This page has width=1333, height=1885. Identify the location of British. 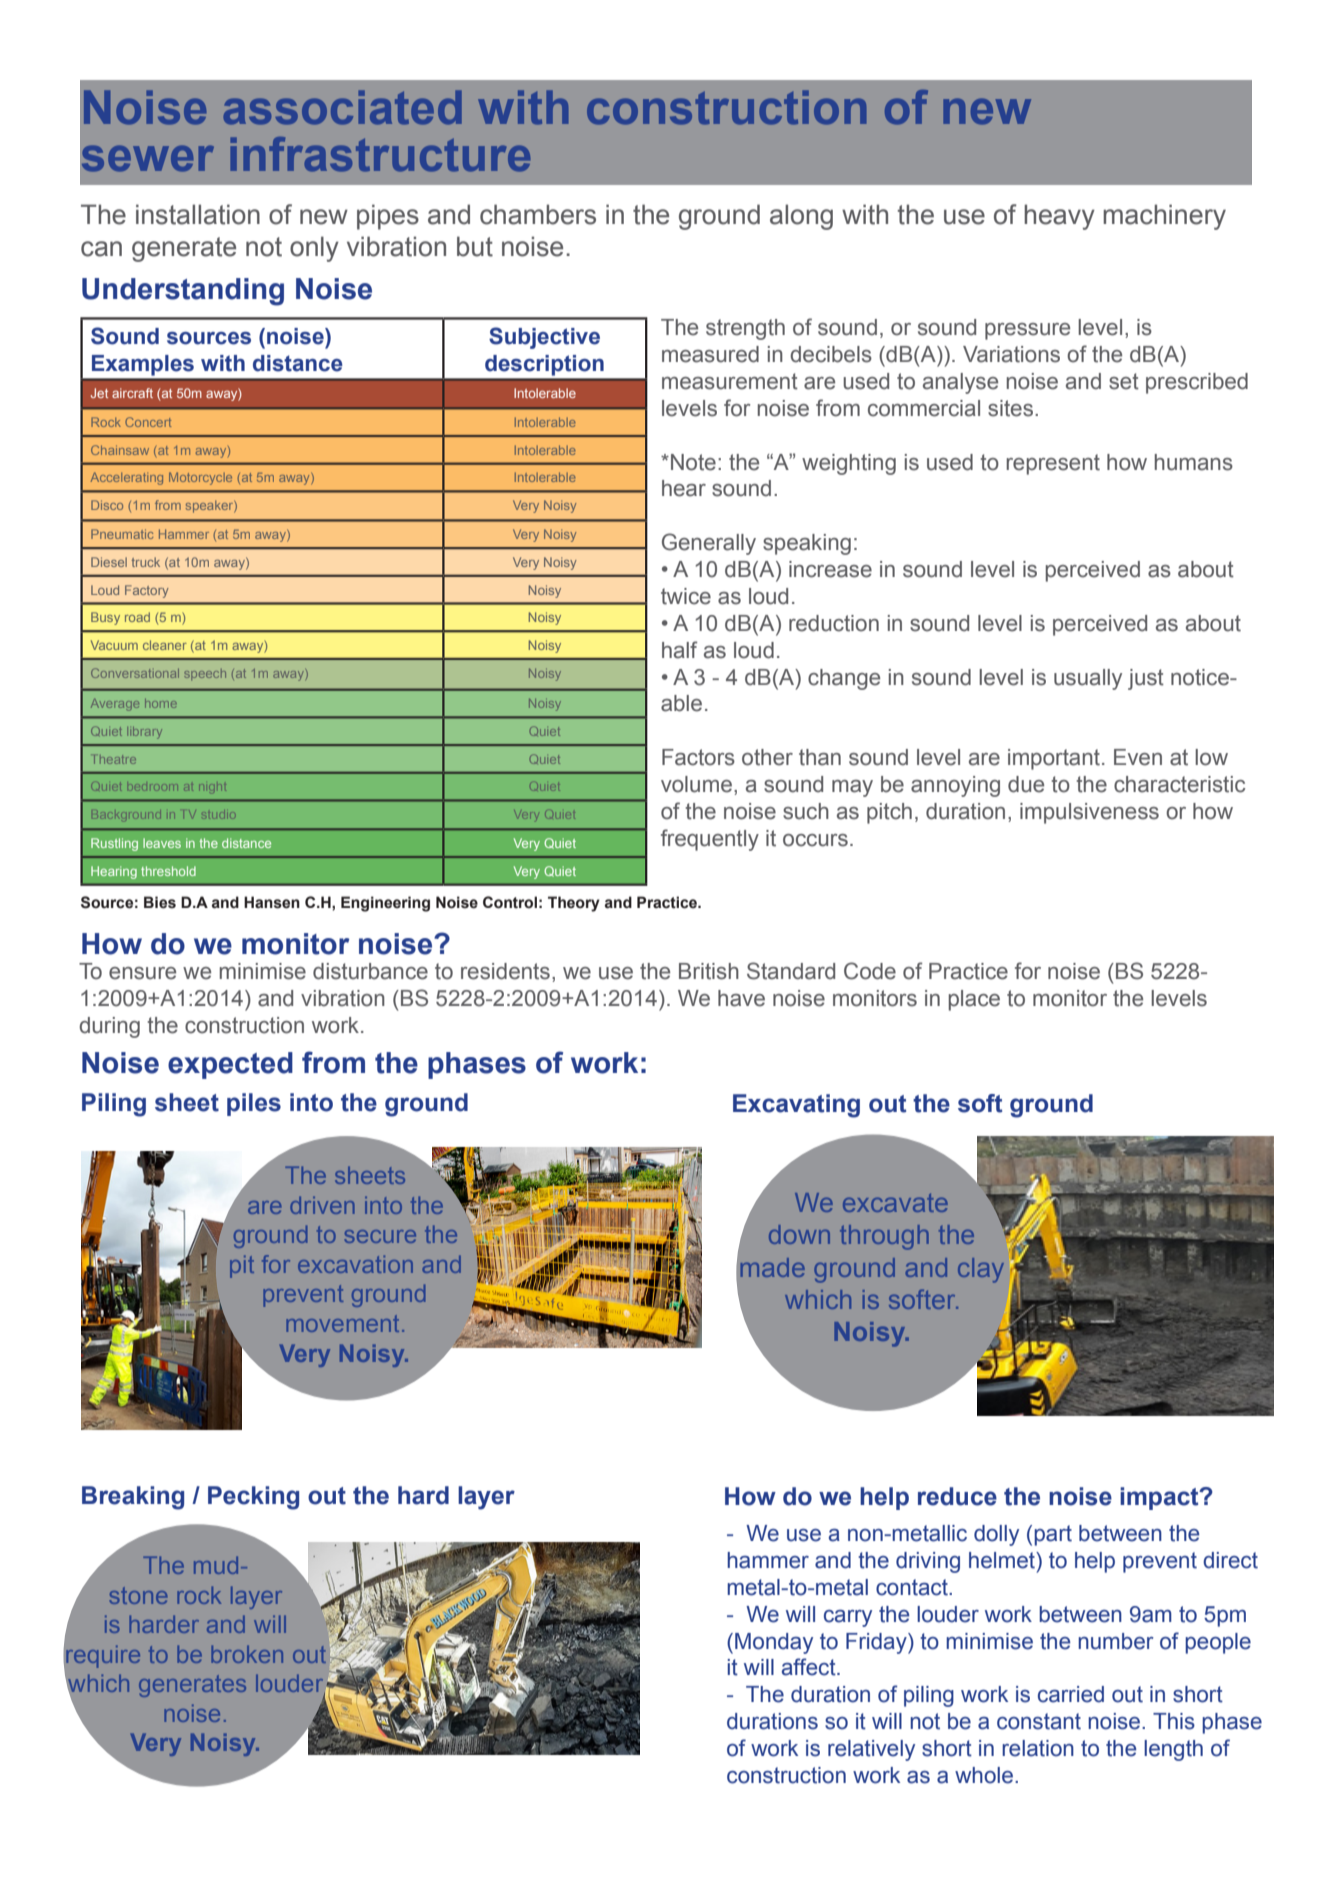
(709, 971).
